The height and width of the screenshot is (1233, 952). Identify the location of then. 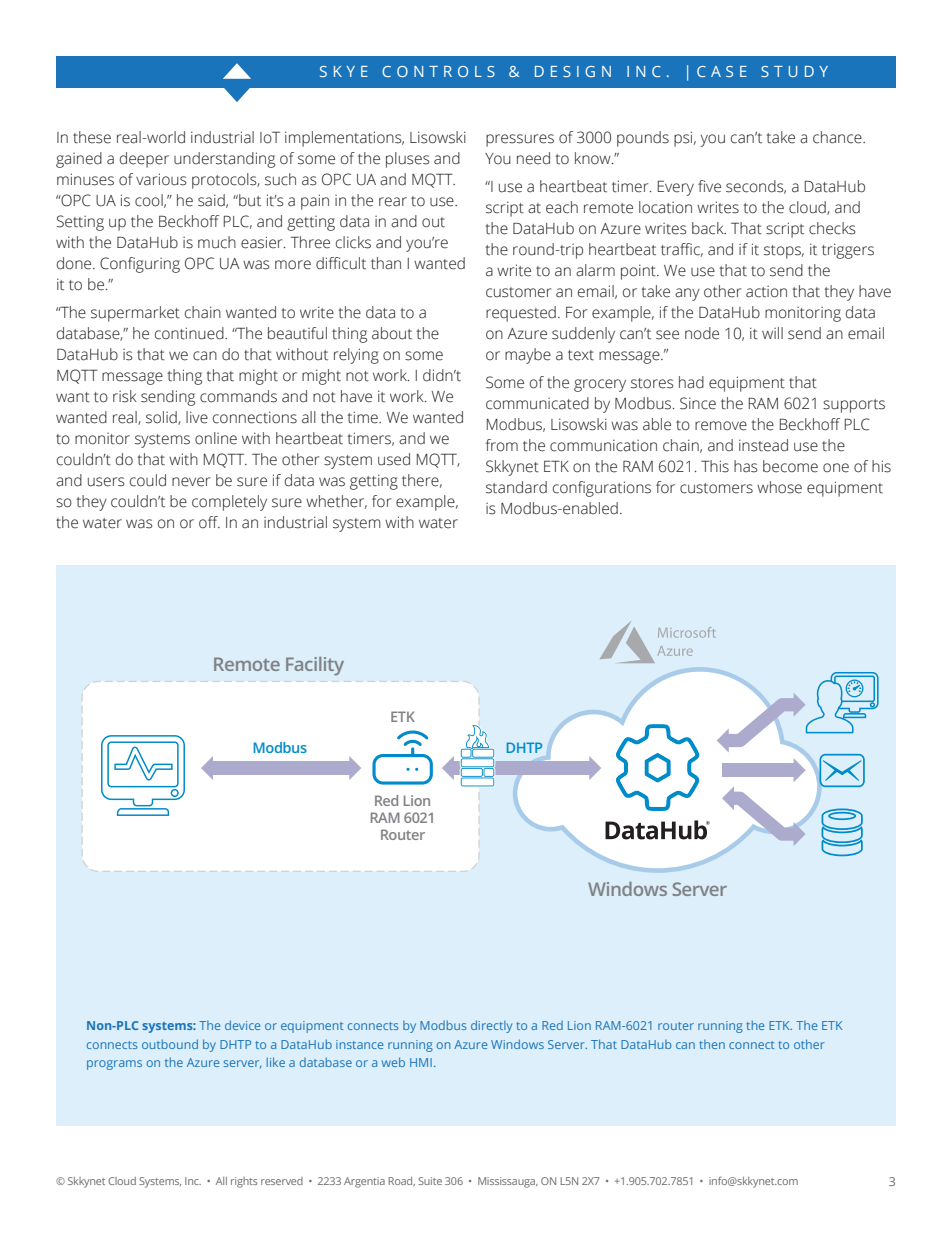
(712, 1044).
